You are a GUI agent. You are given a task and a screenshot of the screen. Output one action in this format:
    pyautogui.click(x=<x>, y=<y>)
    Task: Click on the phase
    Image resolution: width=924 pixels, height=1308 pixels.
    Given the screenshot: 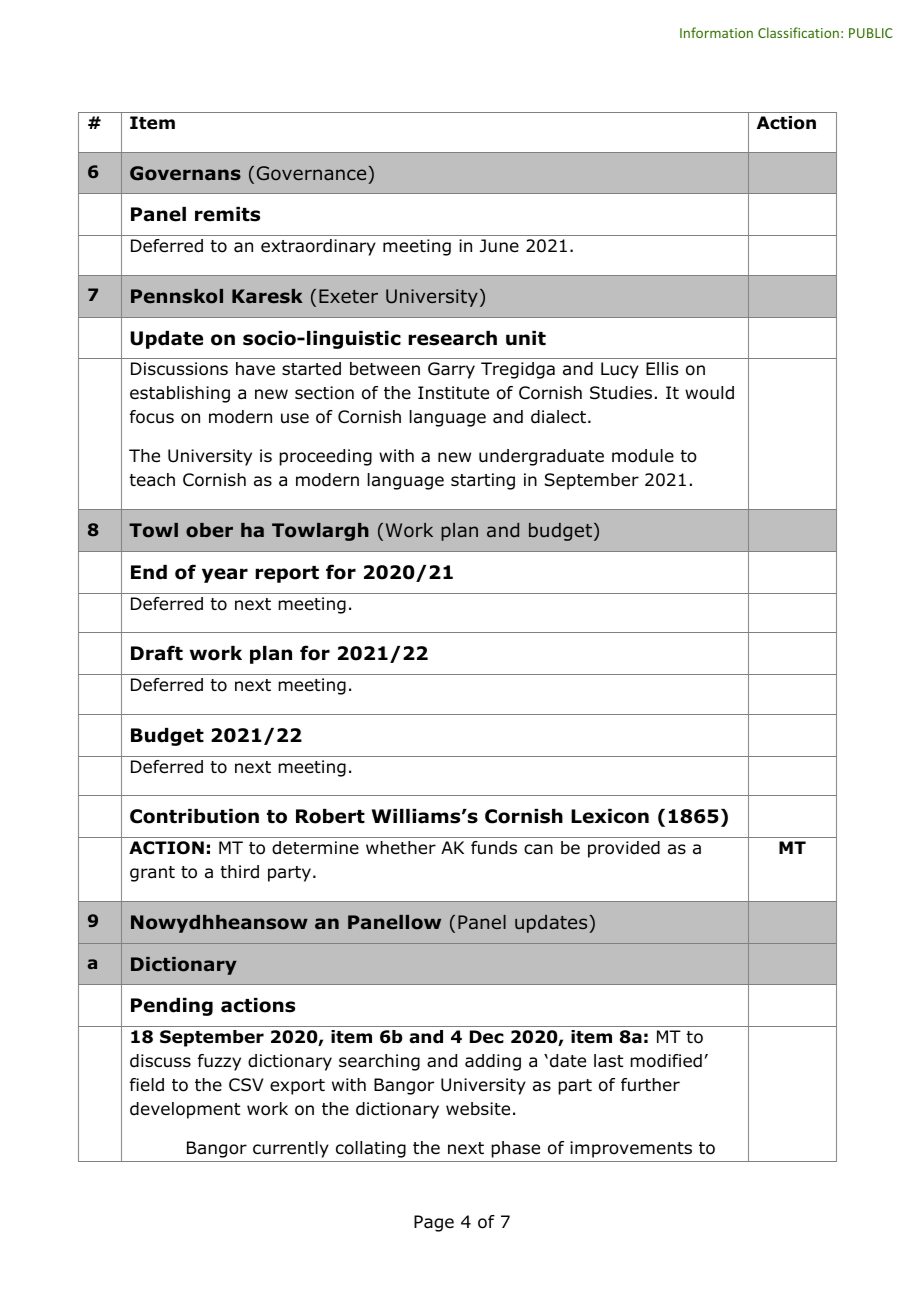 What is the action you would take?
    pyautogui.click(x=515, y=1149)
